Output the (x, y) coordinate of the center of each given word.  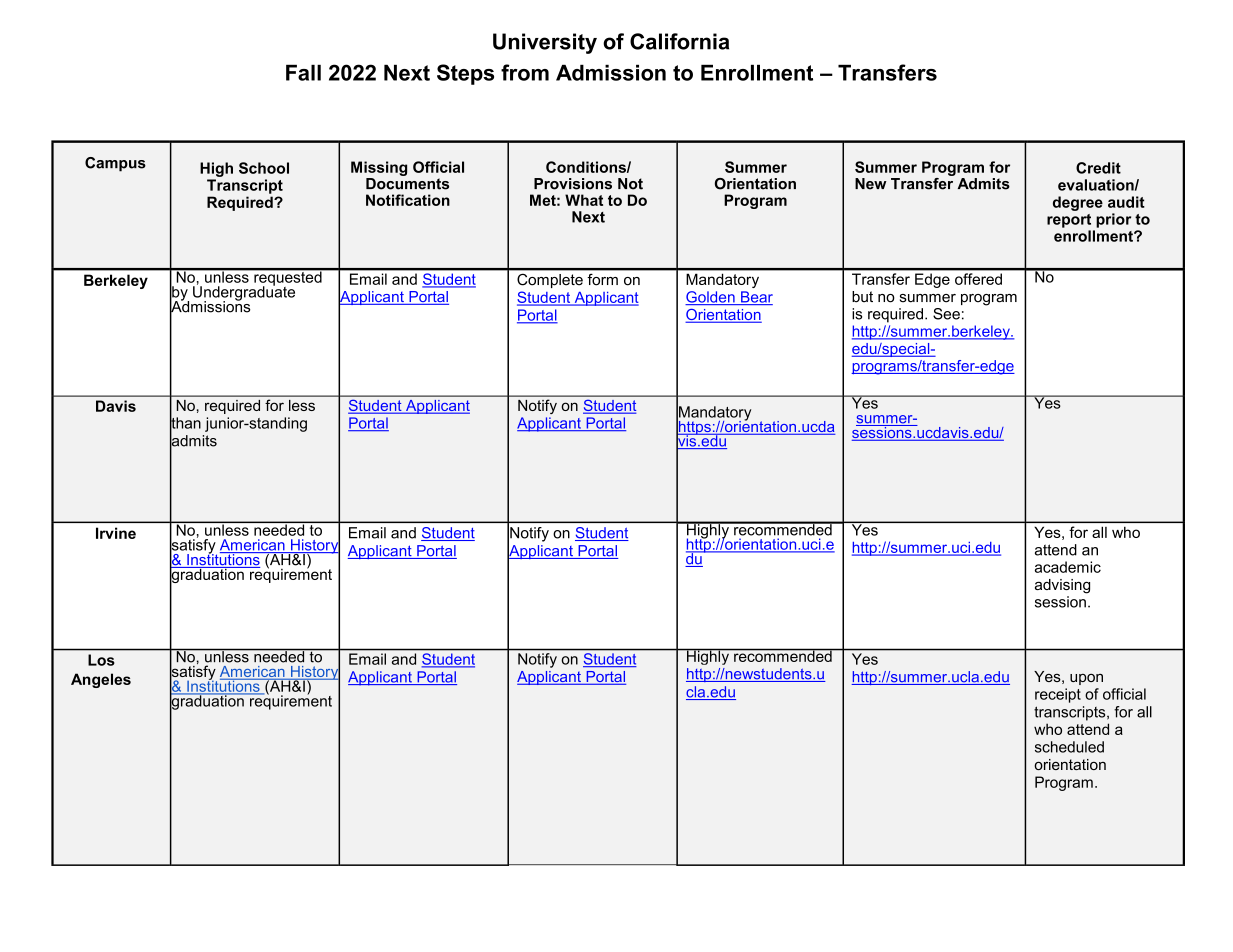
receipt (1058, 695)
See (946, 314)
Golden (711, 298)
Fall (303, 72)
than (185, 423)
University (545, 43)
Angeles (101, 680)
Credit (1098, 168)
